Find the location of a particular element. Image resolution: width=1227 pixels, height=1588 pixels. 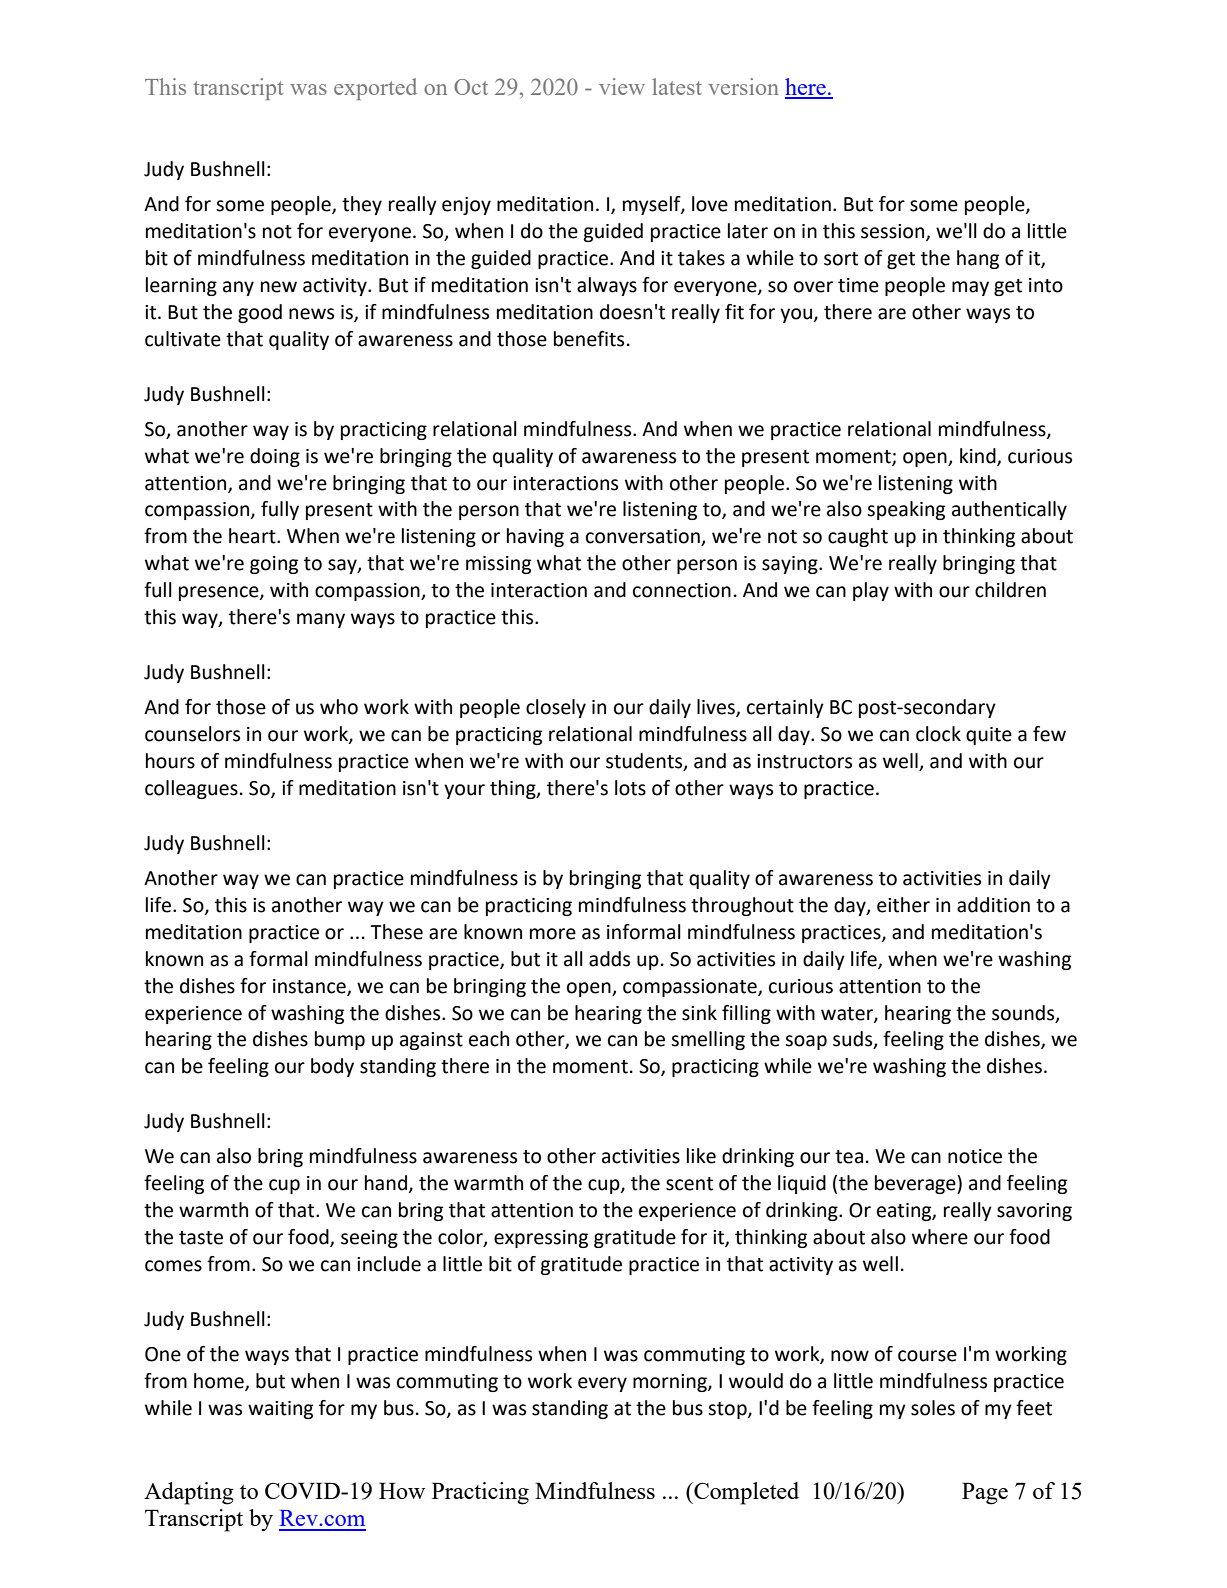

session is located at coordinates (894, 232).
